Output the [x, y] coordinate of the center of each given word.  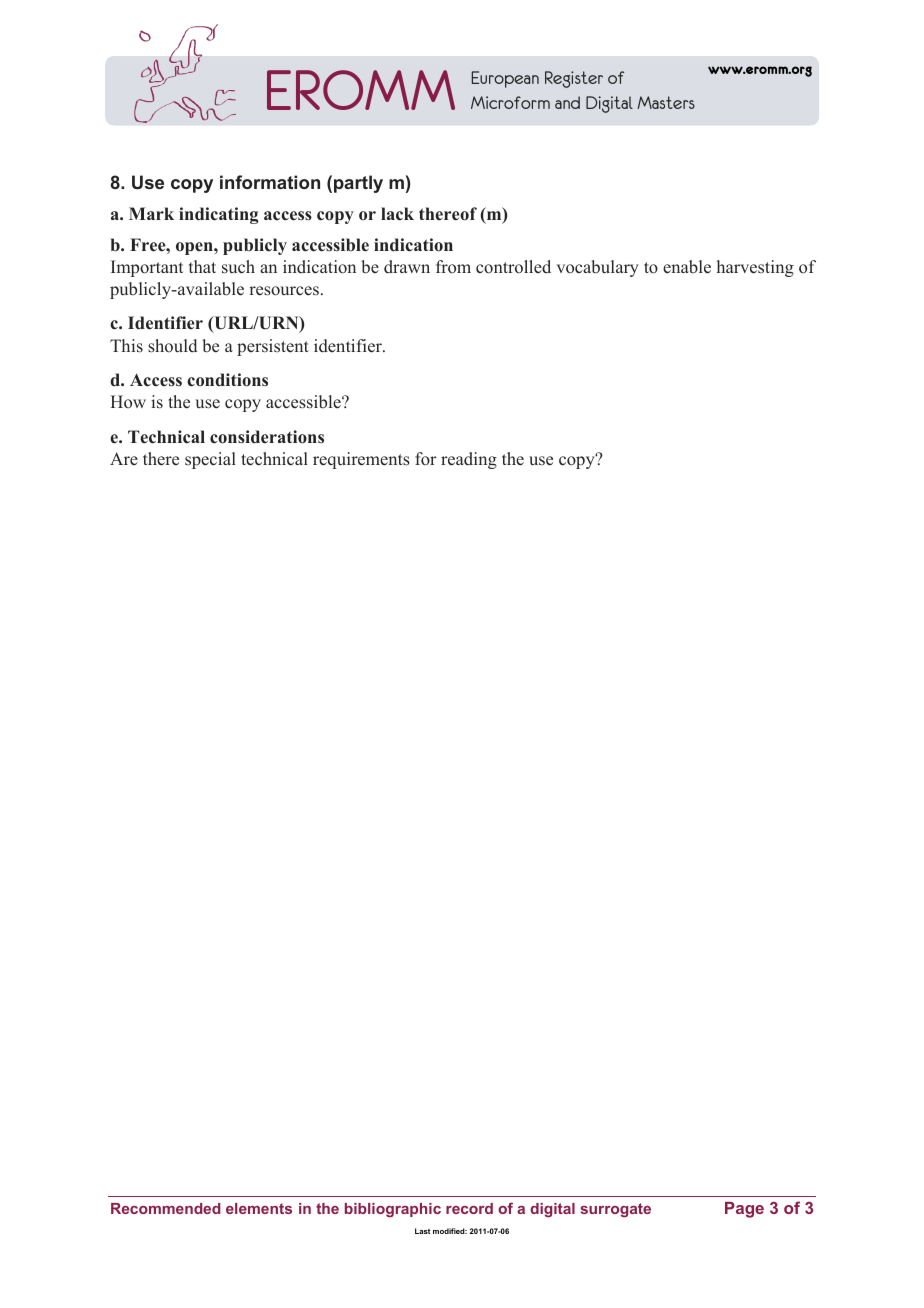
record [469, 1208]
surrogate [616, 1210]
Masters [666, 102]
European [505, 79]
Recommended [165, 1208]
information [270, 182]
